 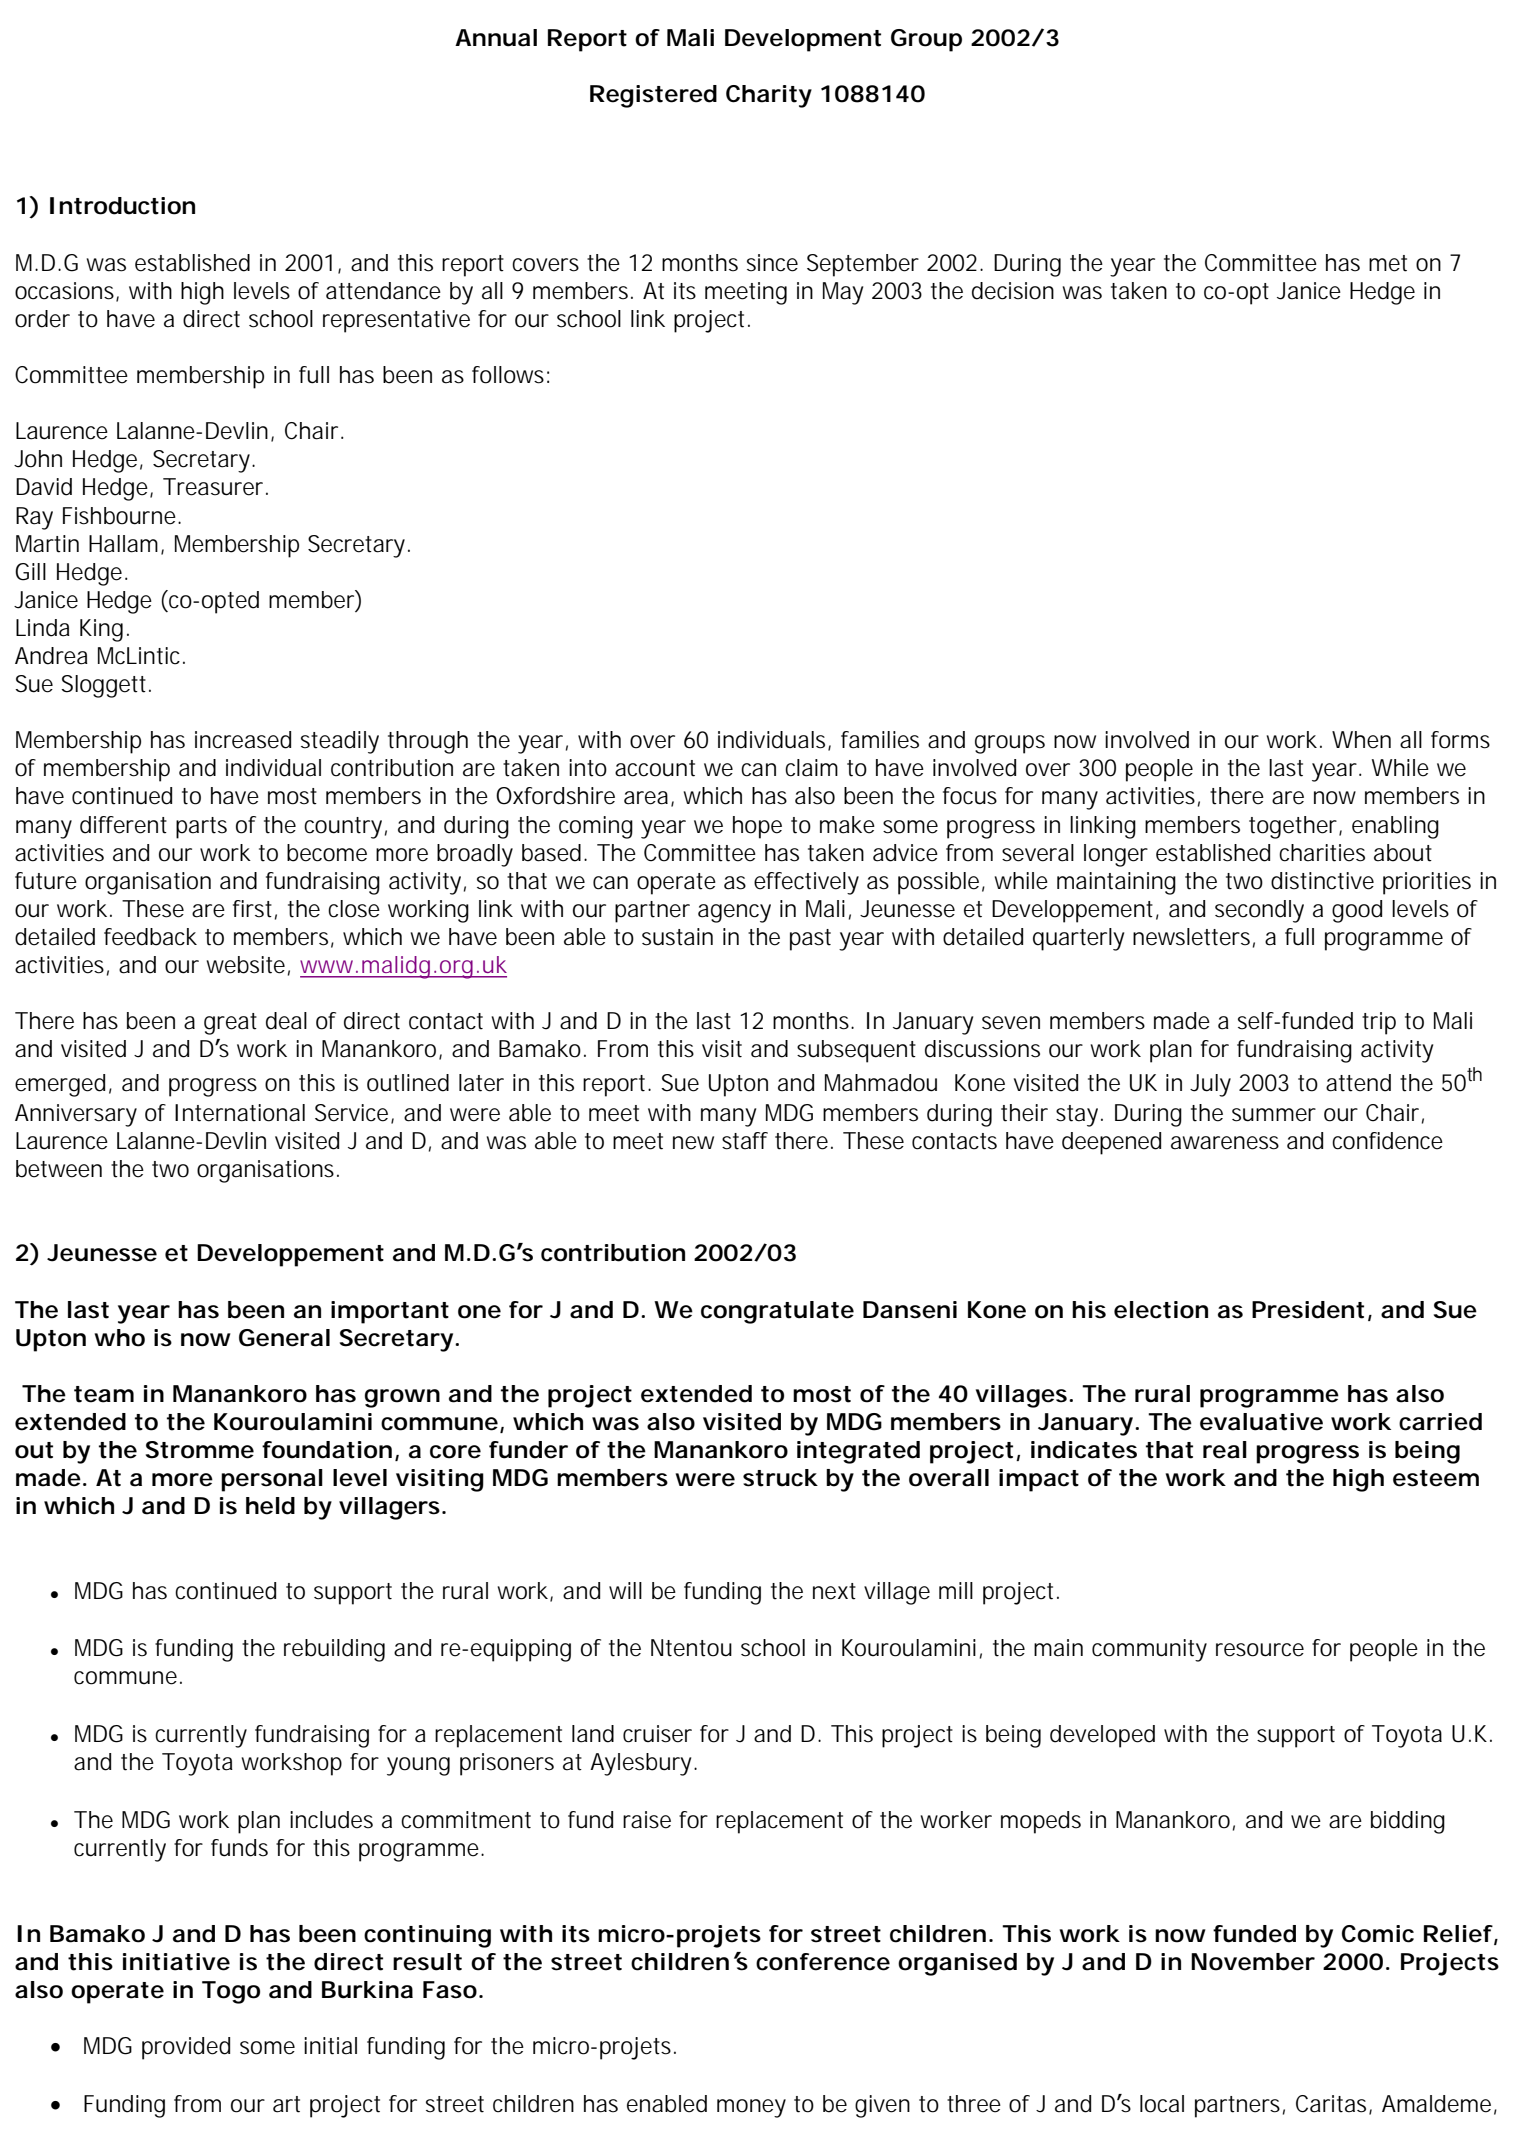 What do you see at coordinates (120, 1338) in the document?
I see `who` at bounding box center [120, 1338].
